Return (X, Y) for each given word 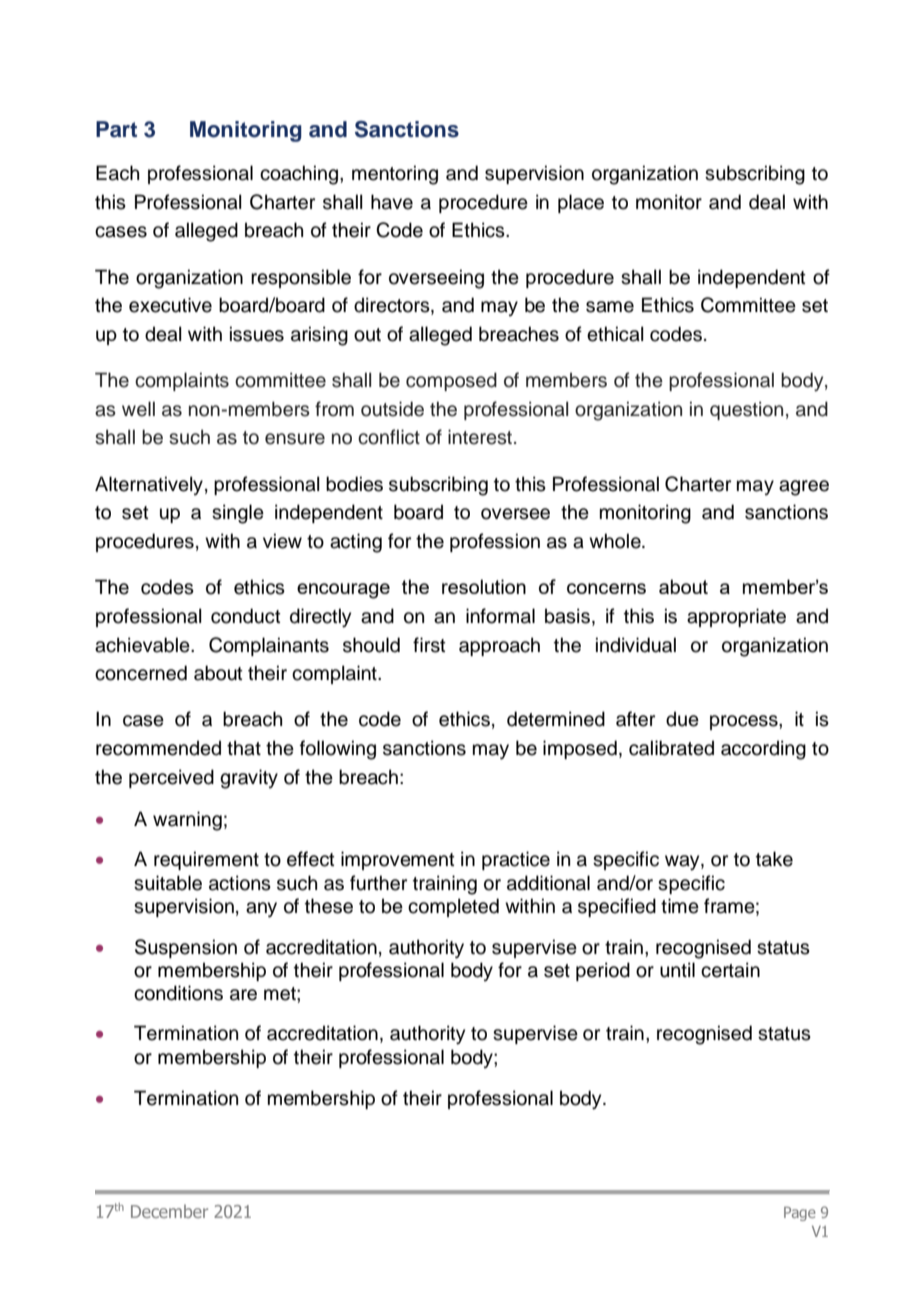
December (169, 1211)
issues (257, 334)
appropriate (736, 617)
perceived (171, 778)
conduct (246, 616)
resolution (484, 586)
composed (451, 381)
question (746, 410)
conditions (178, 993)
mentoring (395, 175)
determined (556, 719)
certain (730, 970)
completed (453, 907)
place (581, 203)
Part (116, 129)
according (763, 750)
